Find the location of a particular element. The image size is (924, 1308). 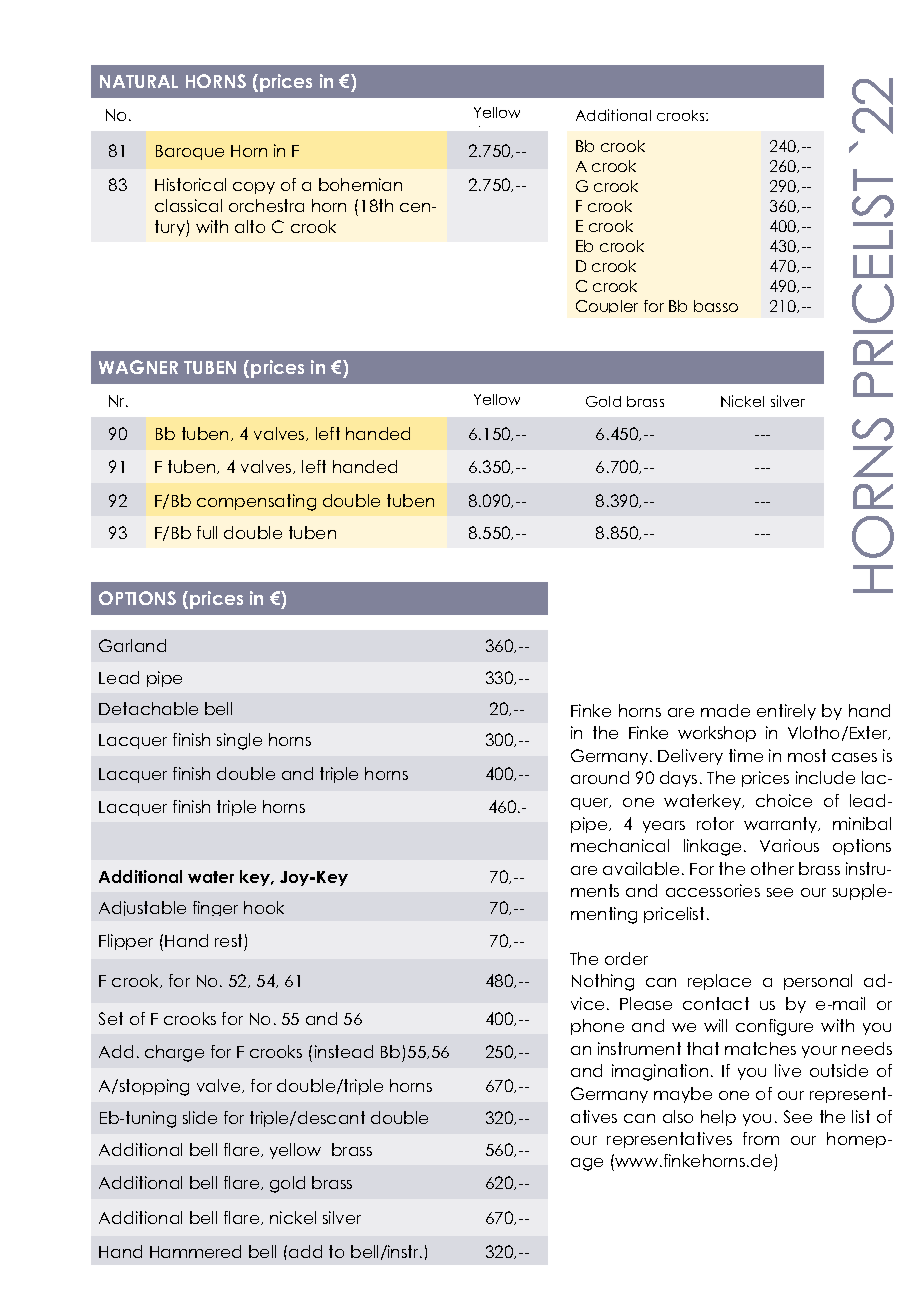

entirely is located at coordinates (786, 712).
